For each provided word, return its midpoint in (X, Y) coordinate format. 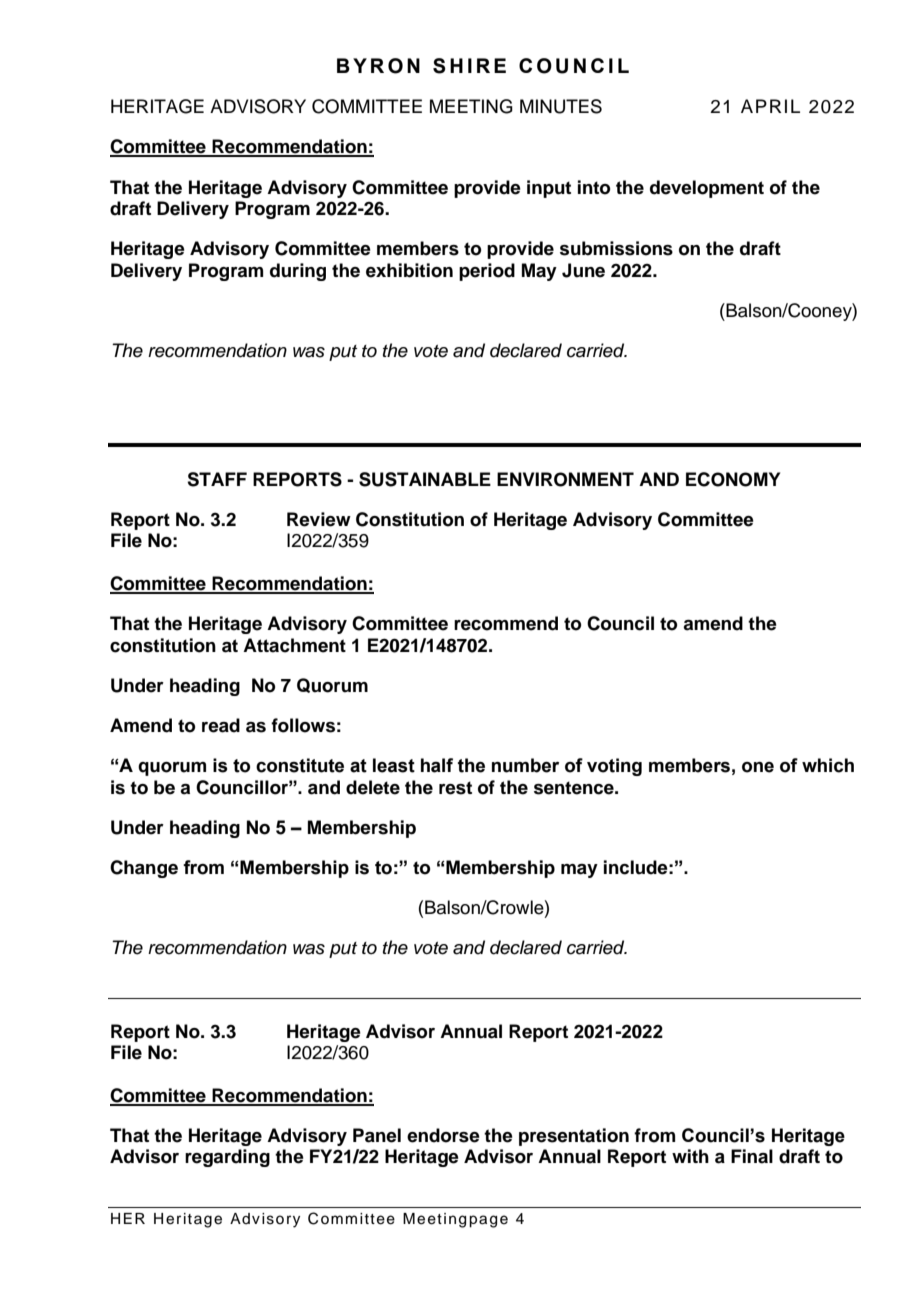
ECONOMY (733, 479)
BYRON (378, 66)
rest (455, 788)
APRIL (770, 106)
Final (752, 1156)
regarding (227, 1158)
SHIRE (469, 66)
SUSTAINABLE (425, 479)
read (221, 725)
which (828, 765)
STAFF (217, 479)
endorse (443, 1135)
